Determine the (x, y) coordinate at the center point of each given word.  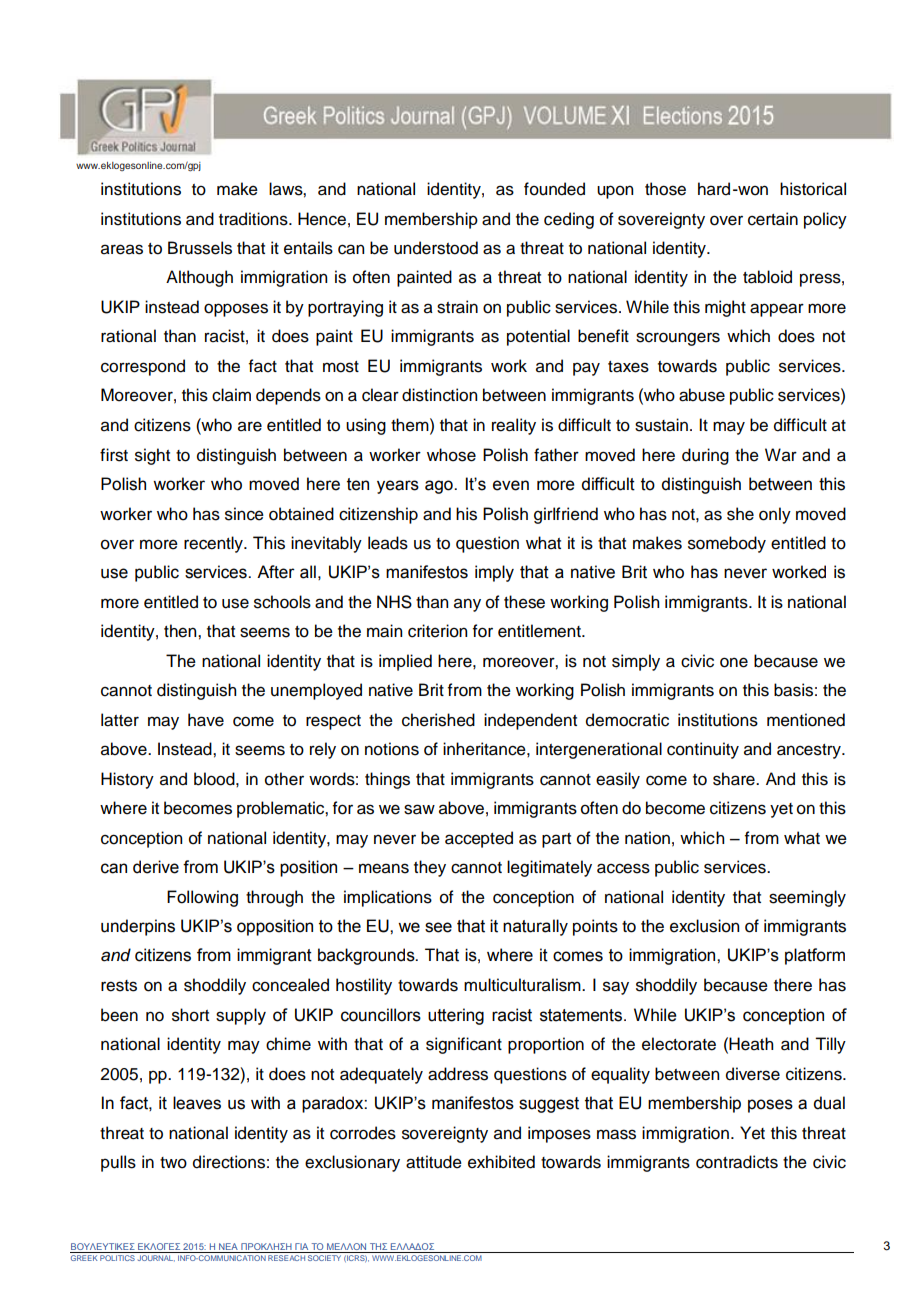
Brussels (200, 248)
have (206, 720)
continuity (703, 750)
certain (773, 219)
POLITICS (117, 1258)
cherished (438, 720)
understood (436, 248)
